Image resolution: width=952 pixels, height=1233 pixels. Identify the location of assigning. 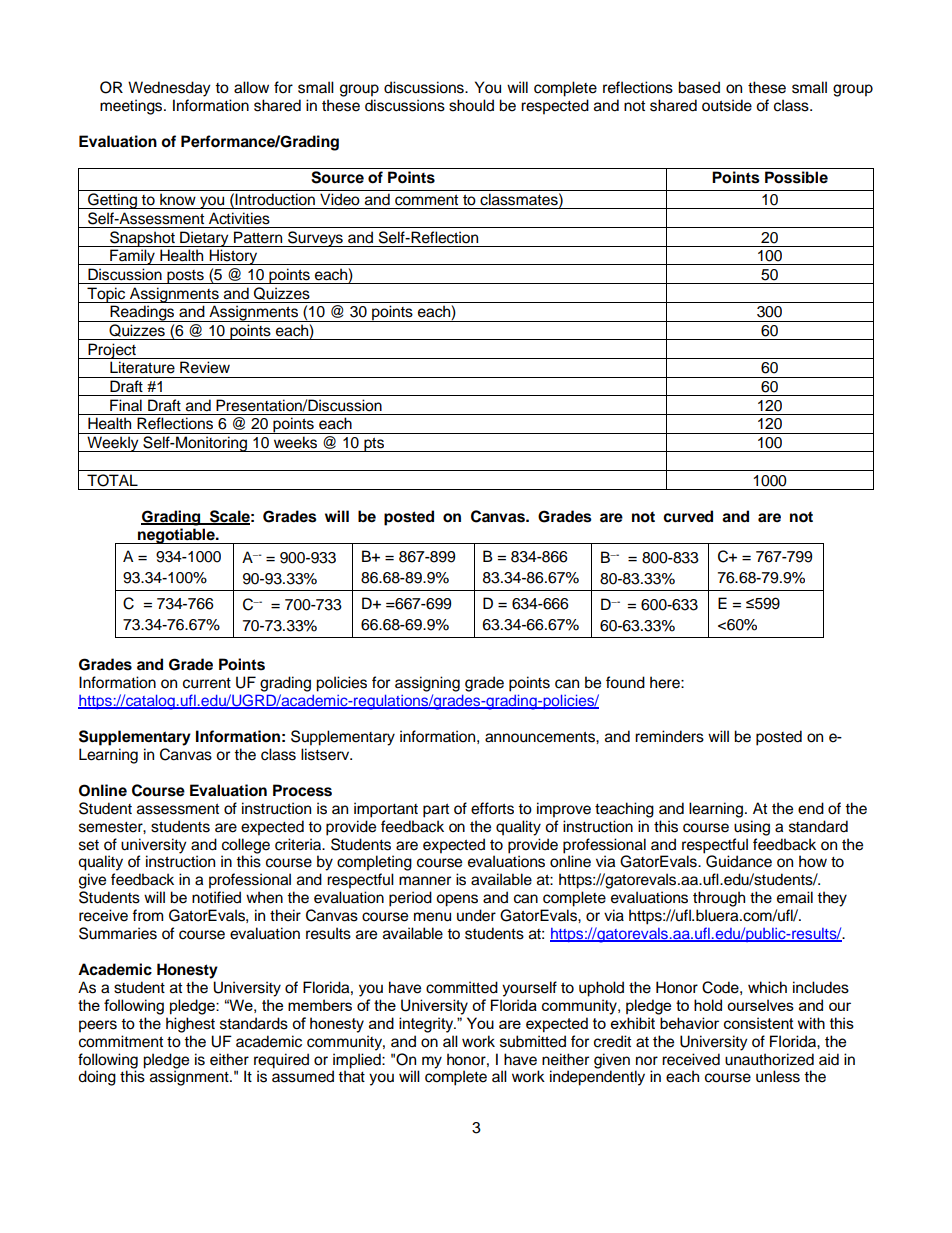
(427, 684).
